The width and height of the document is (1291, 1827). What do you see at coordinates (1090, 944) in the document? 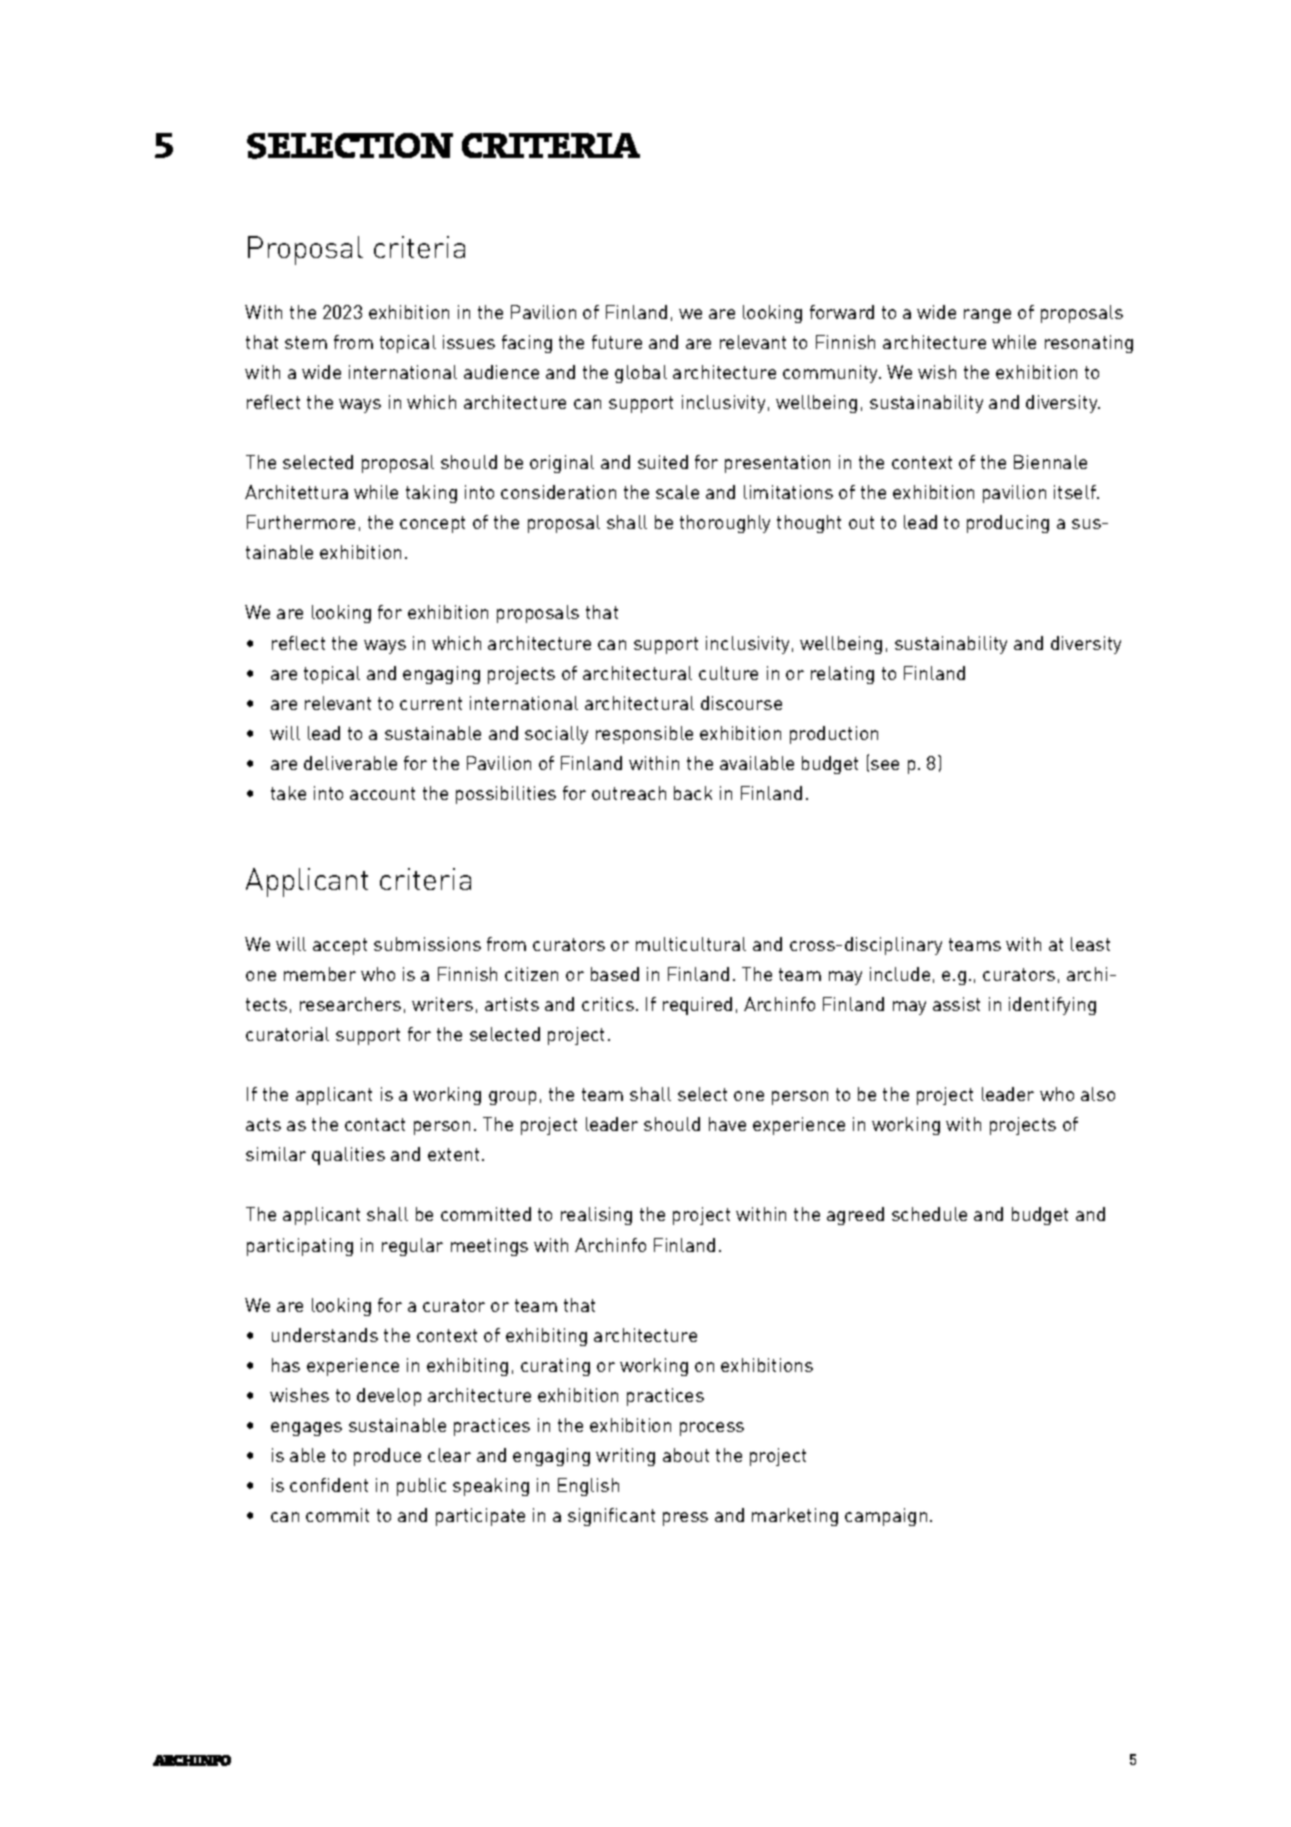
I see `least` at bounding box center [1090, 944].
